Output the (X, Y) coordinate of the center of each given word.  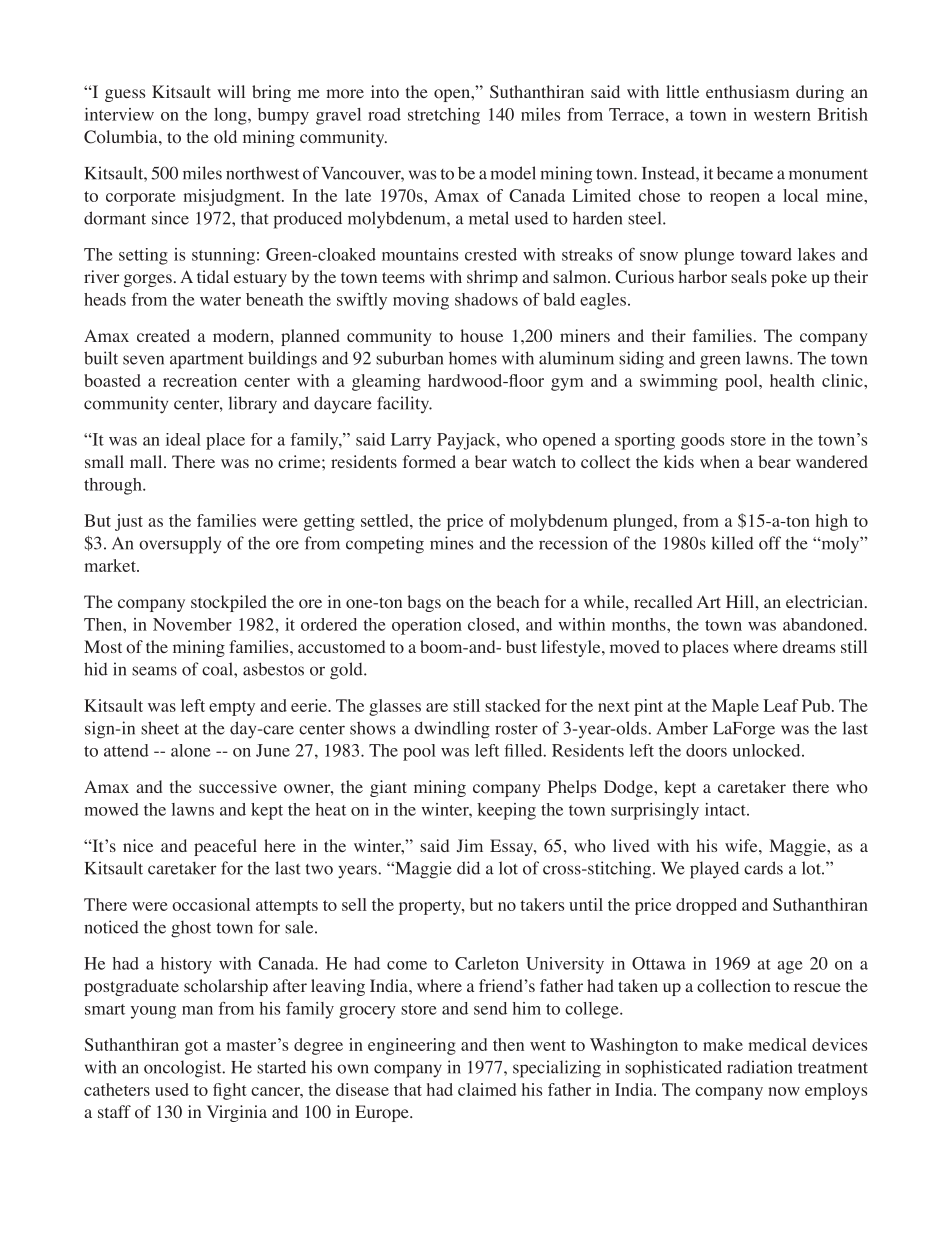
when (720, 461)
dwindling (452, 730)
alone (190, 750)
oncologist (184, 1069)
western (782, 115)
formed (429, 462)
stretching (444, 116)
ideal (183, 439)
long (231, 116)
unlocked (768, 750)
